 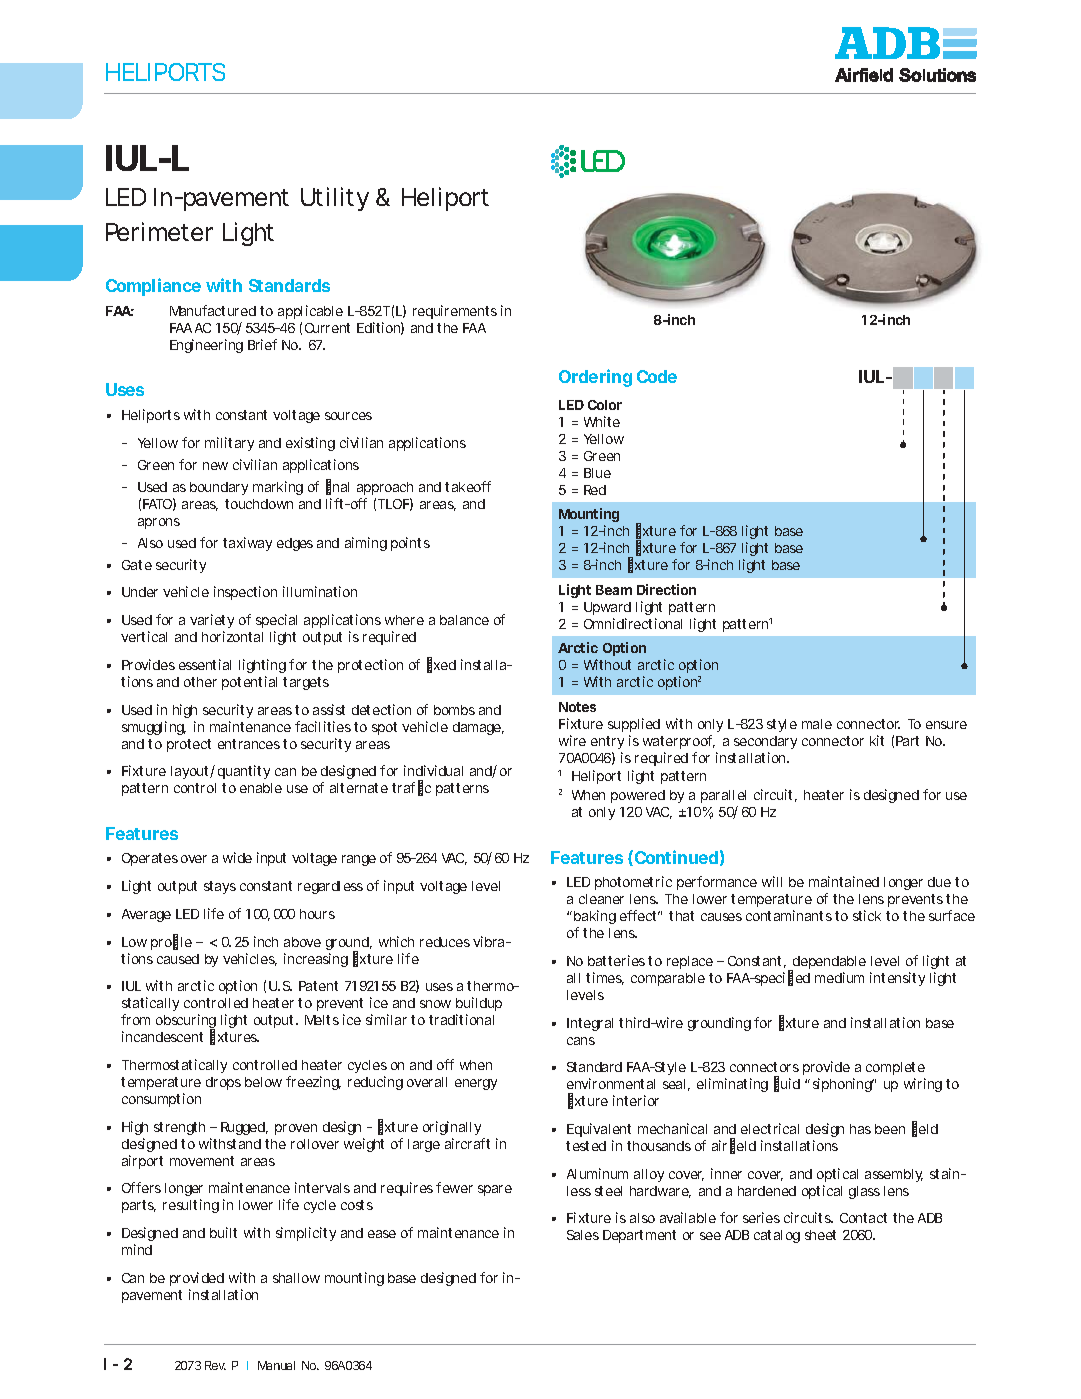 What do you see at coordinates (657, 376) in the page?
I see `Code` at bounding box center [657, 376].
